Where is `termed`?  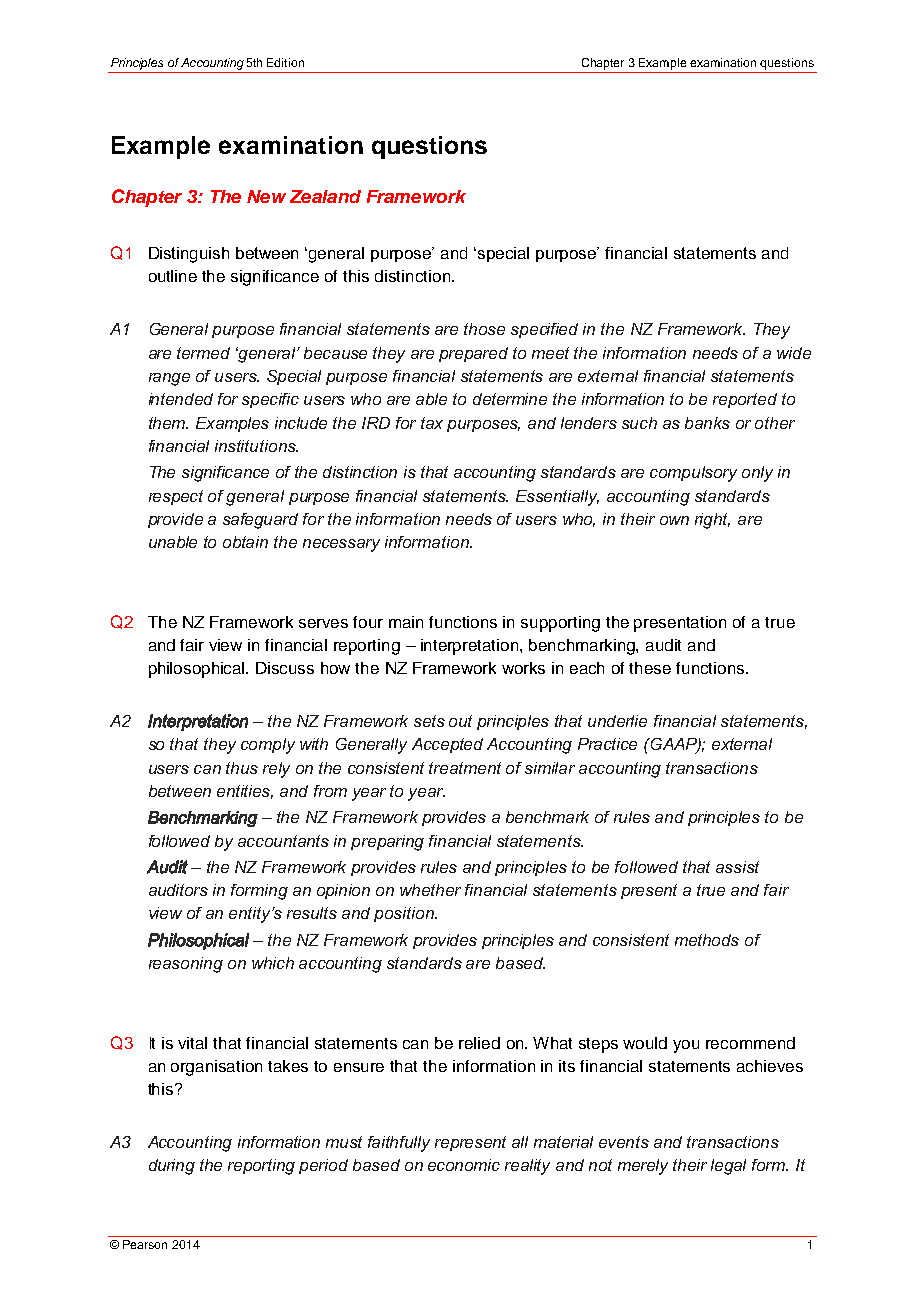
termed is located at coordinates (203, 353).
